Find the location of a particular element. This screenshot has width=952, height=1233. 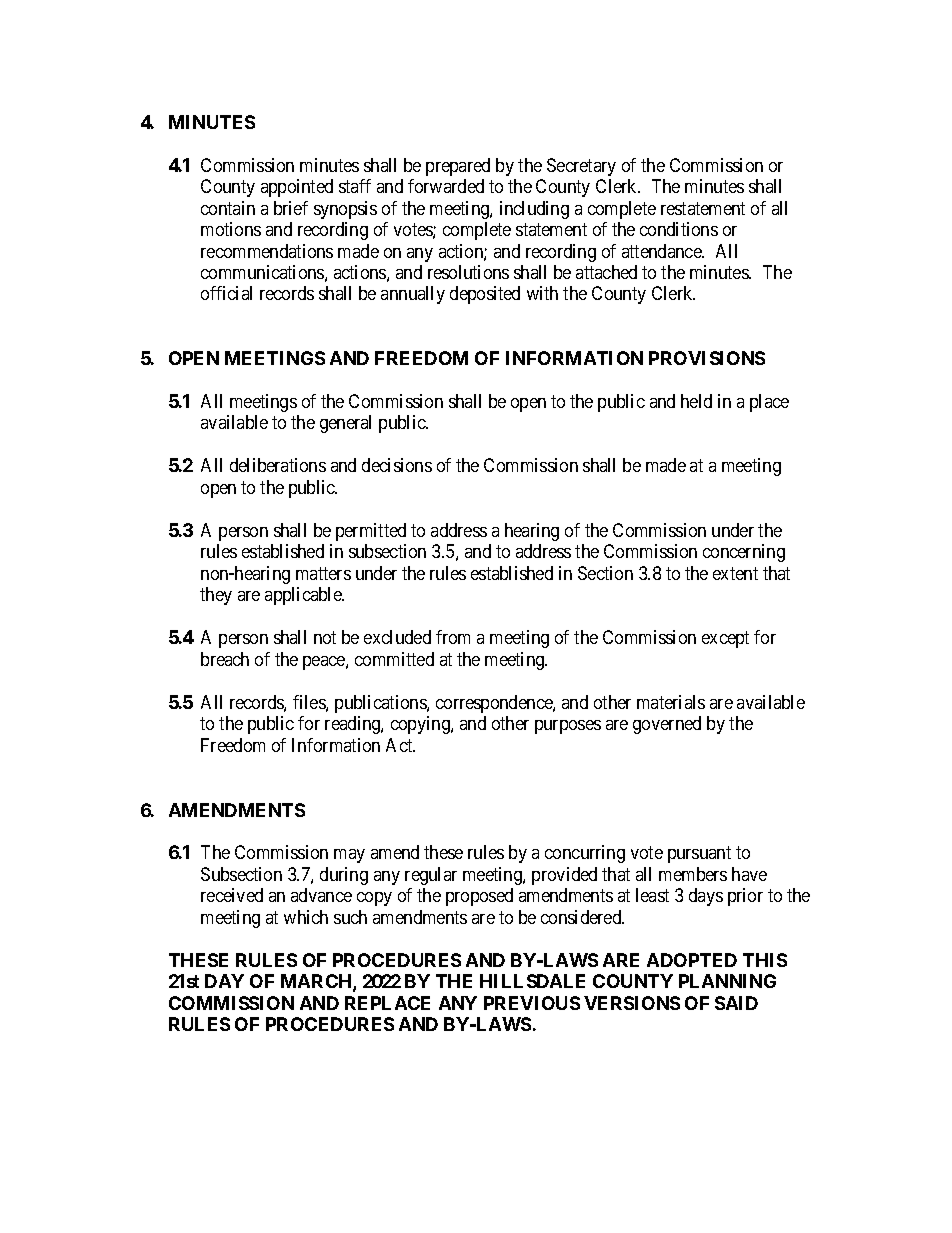

ADOPTED is located at coordinates (692, 960).
